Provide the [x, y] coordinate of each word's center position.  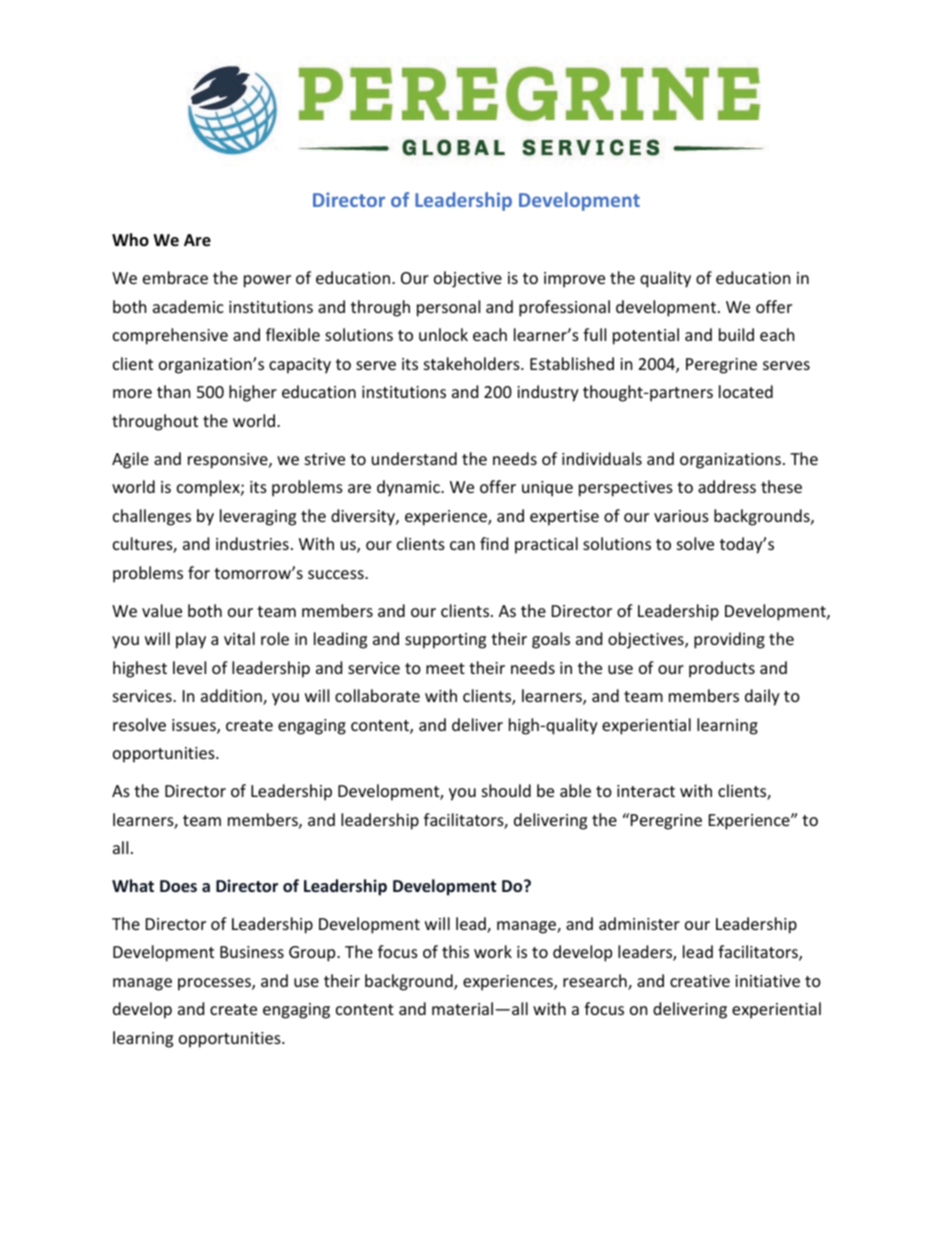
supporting [445, 641]
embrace [175, 277]
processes [215, 984]
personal [448, 308]
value [162, 610]
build [736, 334]
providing [729, 640]
